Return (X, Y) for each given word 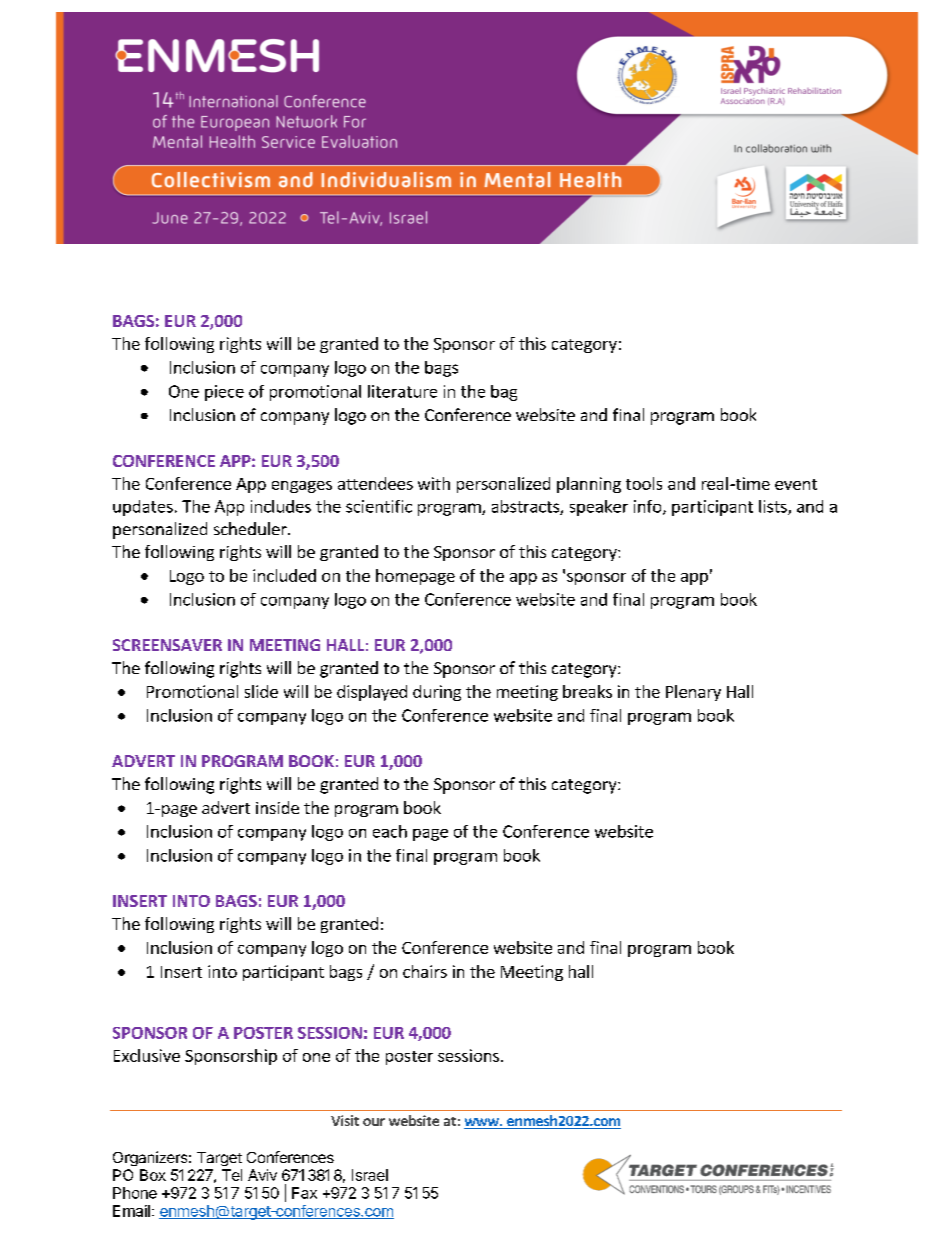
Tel (232, 1175)
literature (402, 391)
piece (224, 393)
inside (277, 807)
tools (644, 483)
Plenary (693, 693)
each (390, 831)
